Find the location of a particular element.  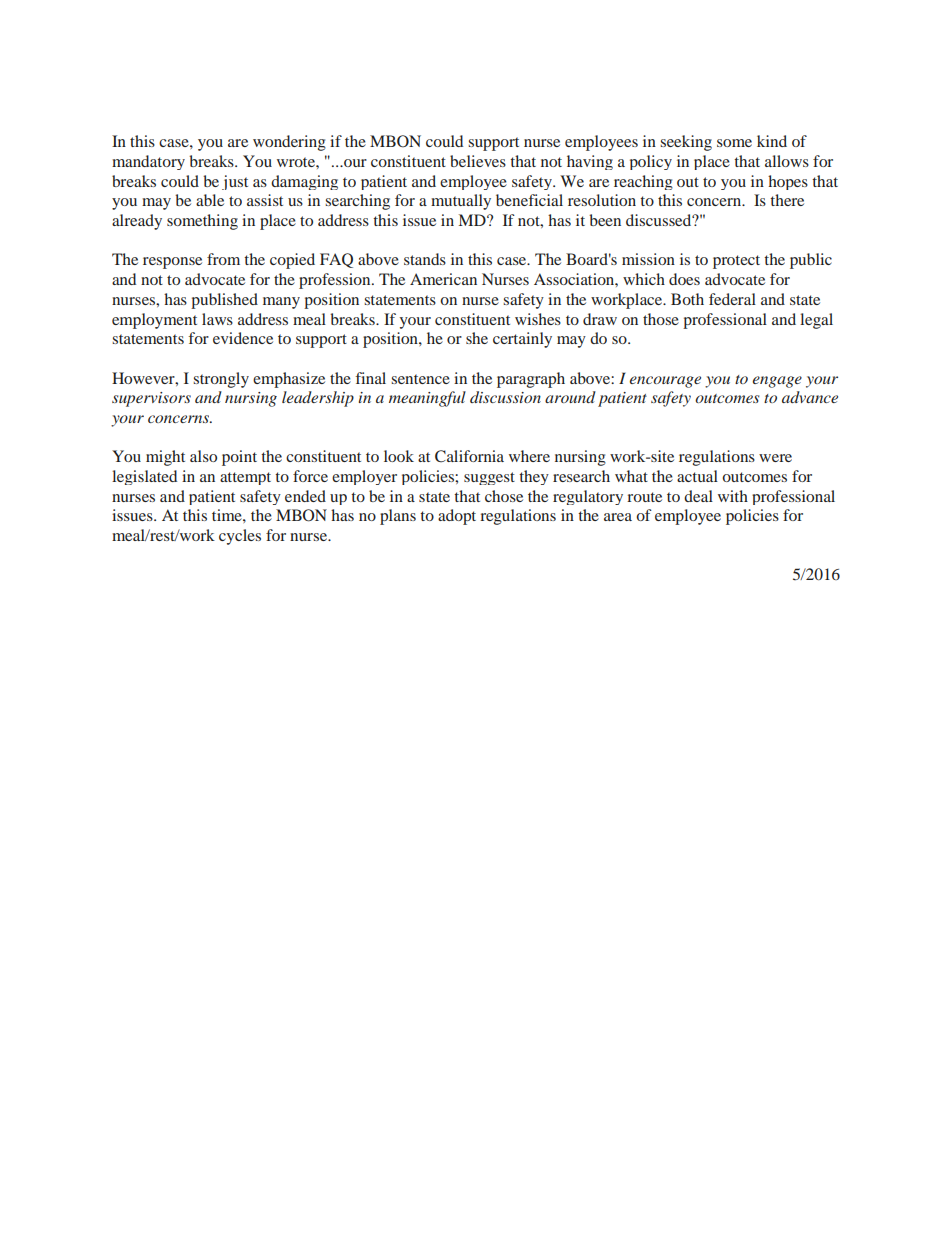

believes is located at coordinates (478, 161).
